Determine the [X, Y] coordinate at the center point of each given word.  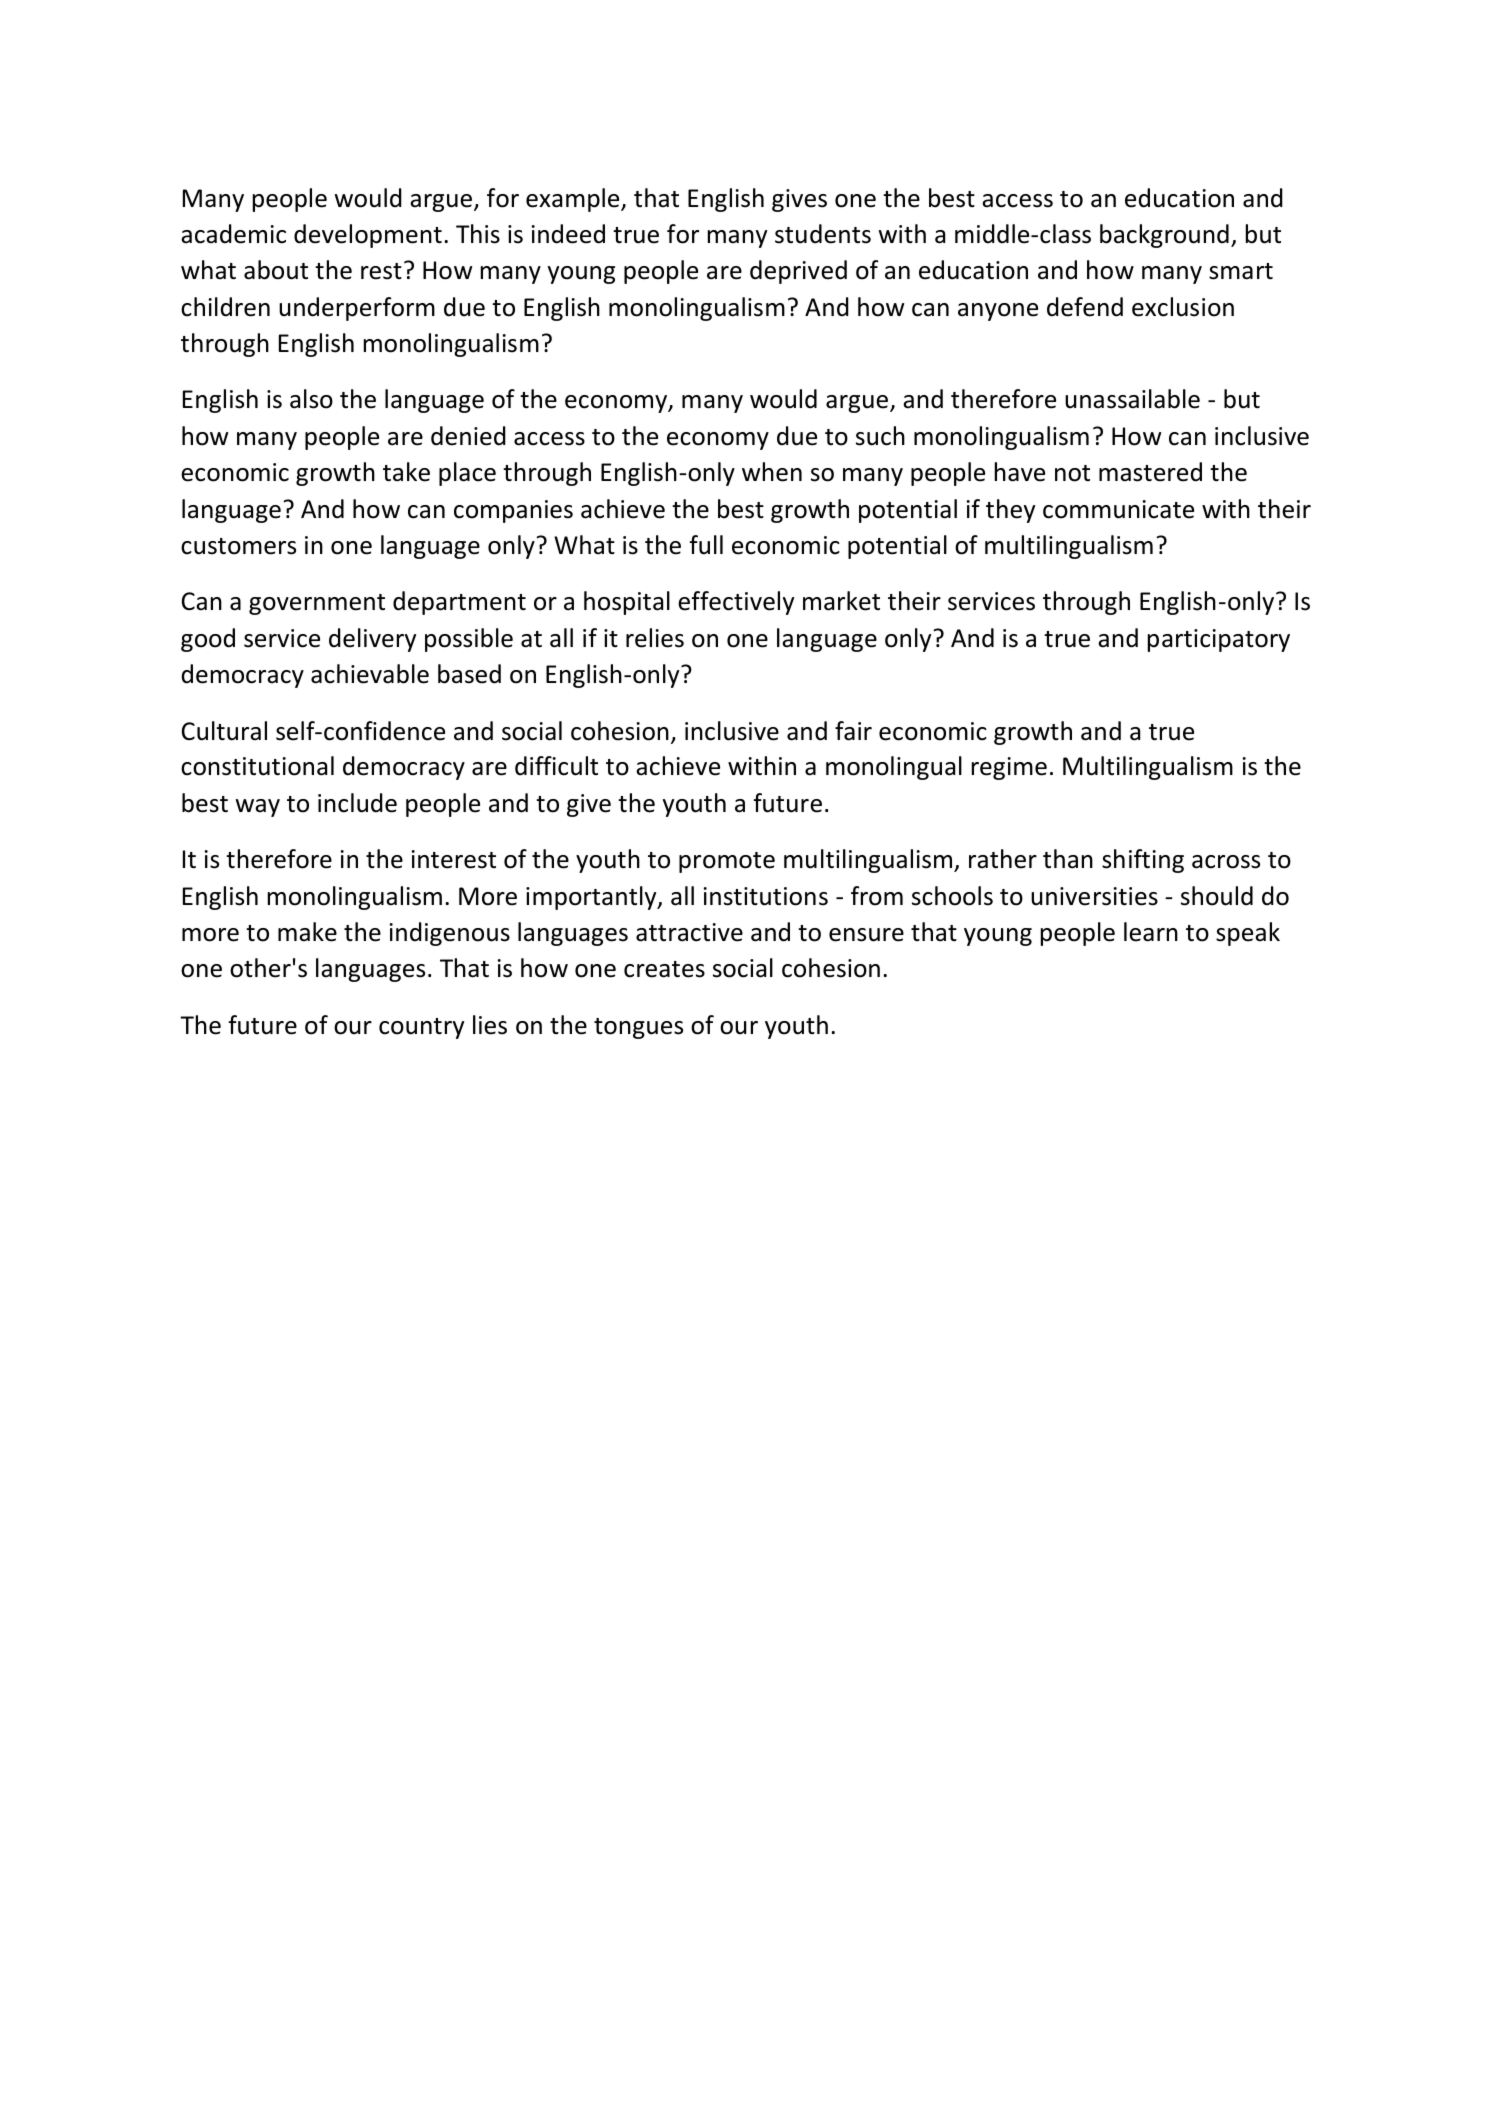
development [368, 236]
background [1164, 236]
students [823, 234]
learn [1151, 932]
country [421, 1028]
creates [664, 969]
